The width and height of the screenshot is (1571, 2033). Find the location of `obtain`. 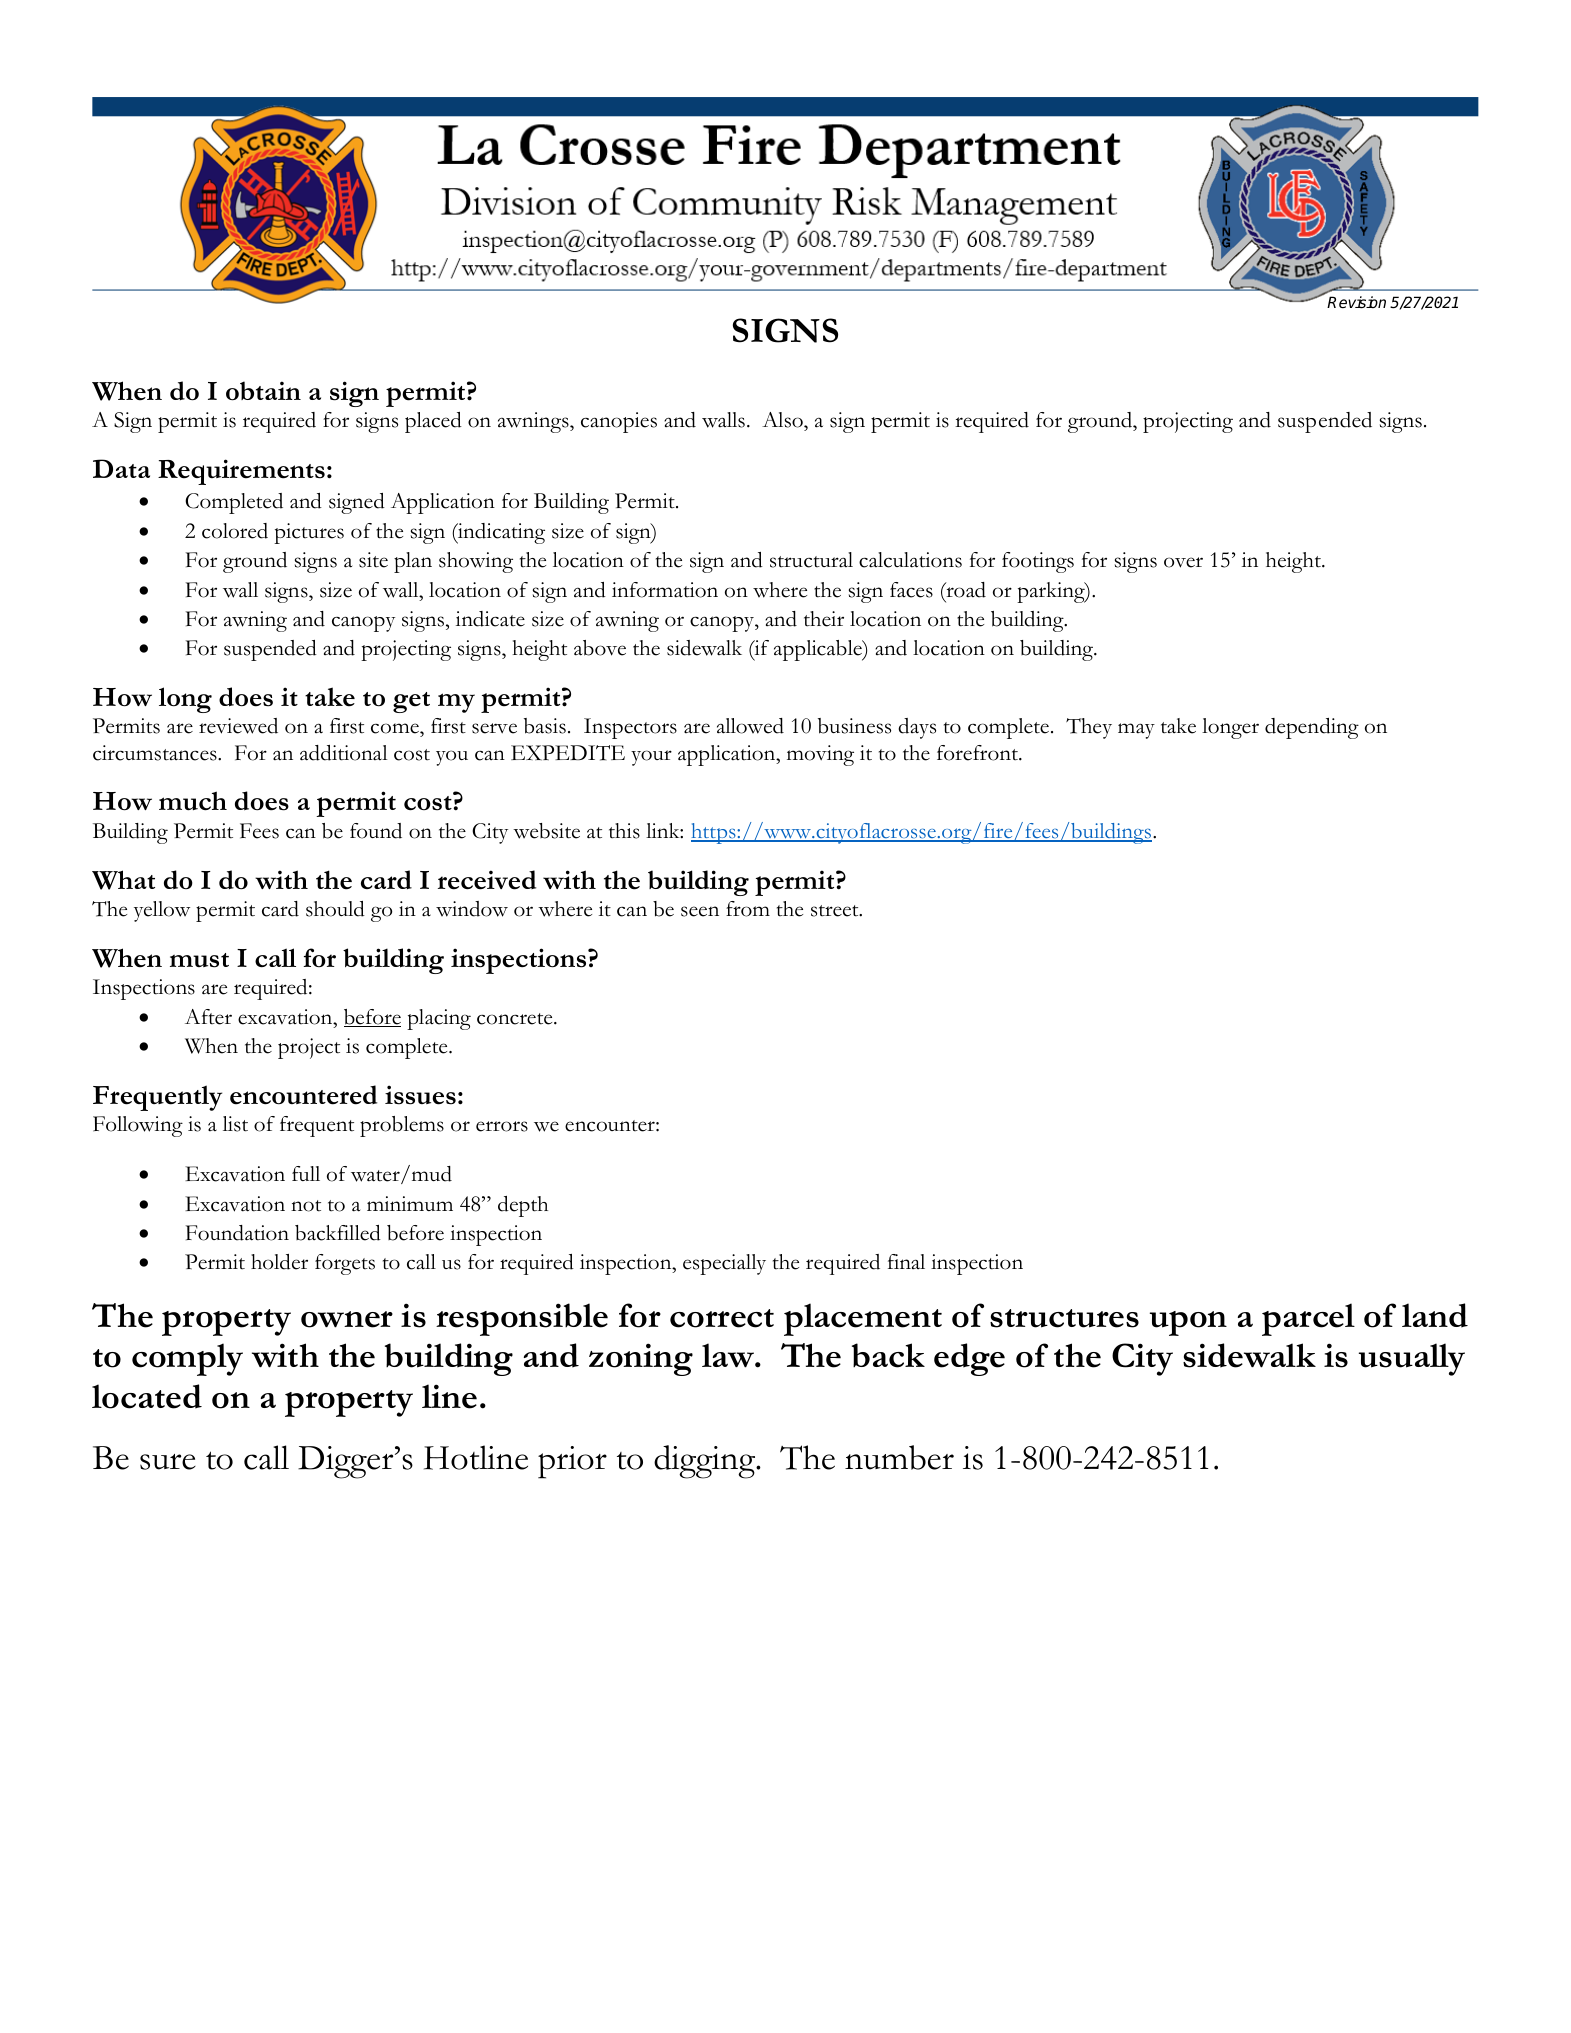

obtain is located at coordinates (263, 391).
